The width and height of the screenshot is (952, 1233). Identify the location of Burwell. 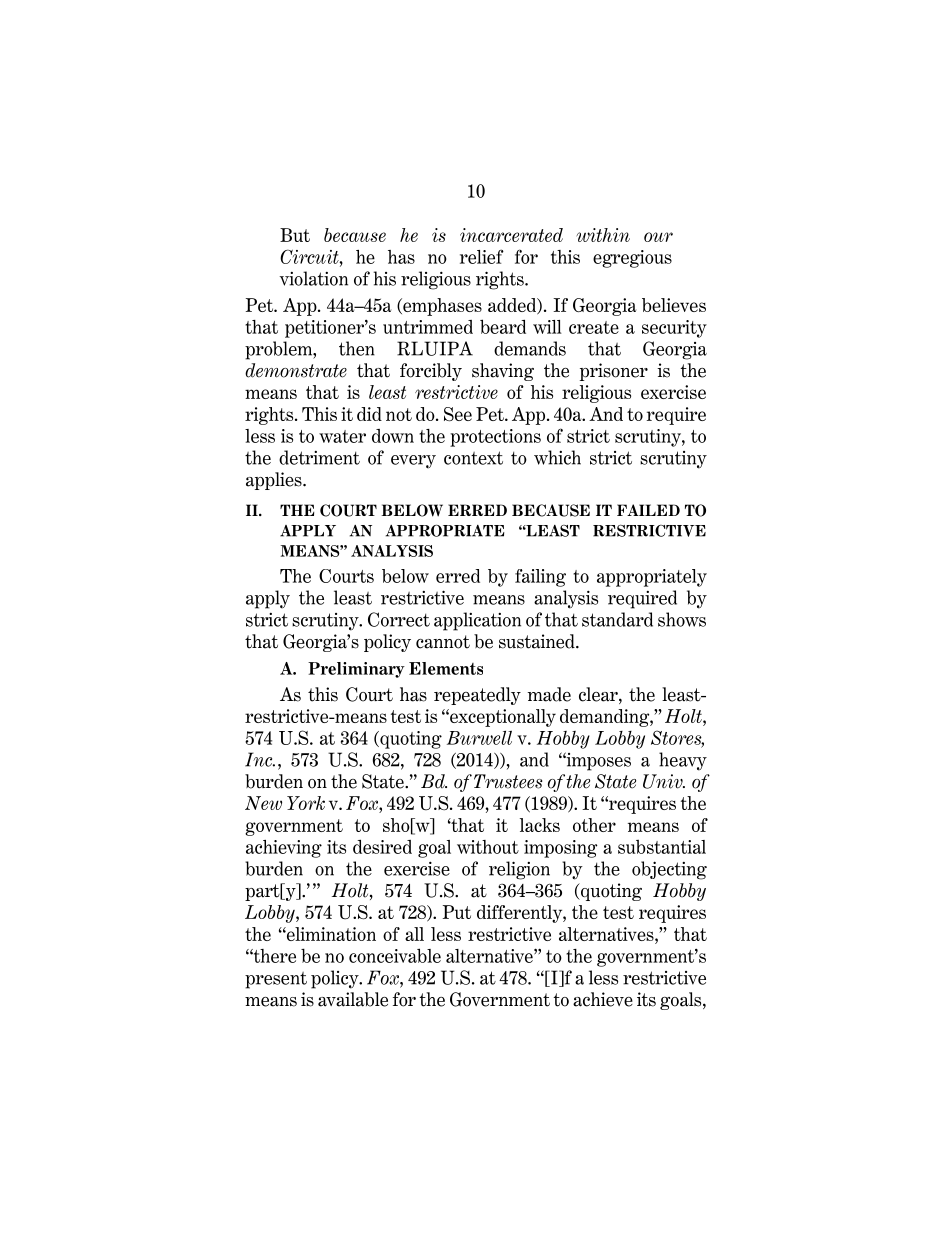
(479, 737).
